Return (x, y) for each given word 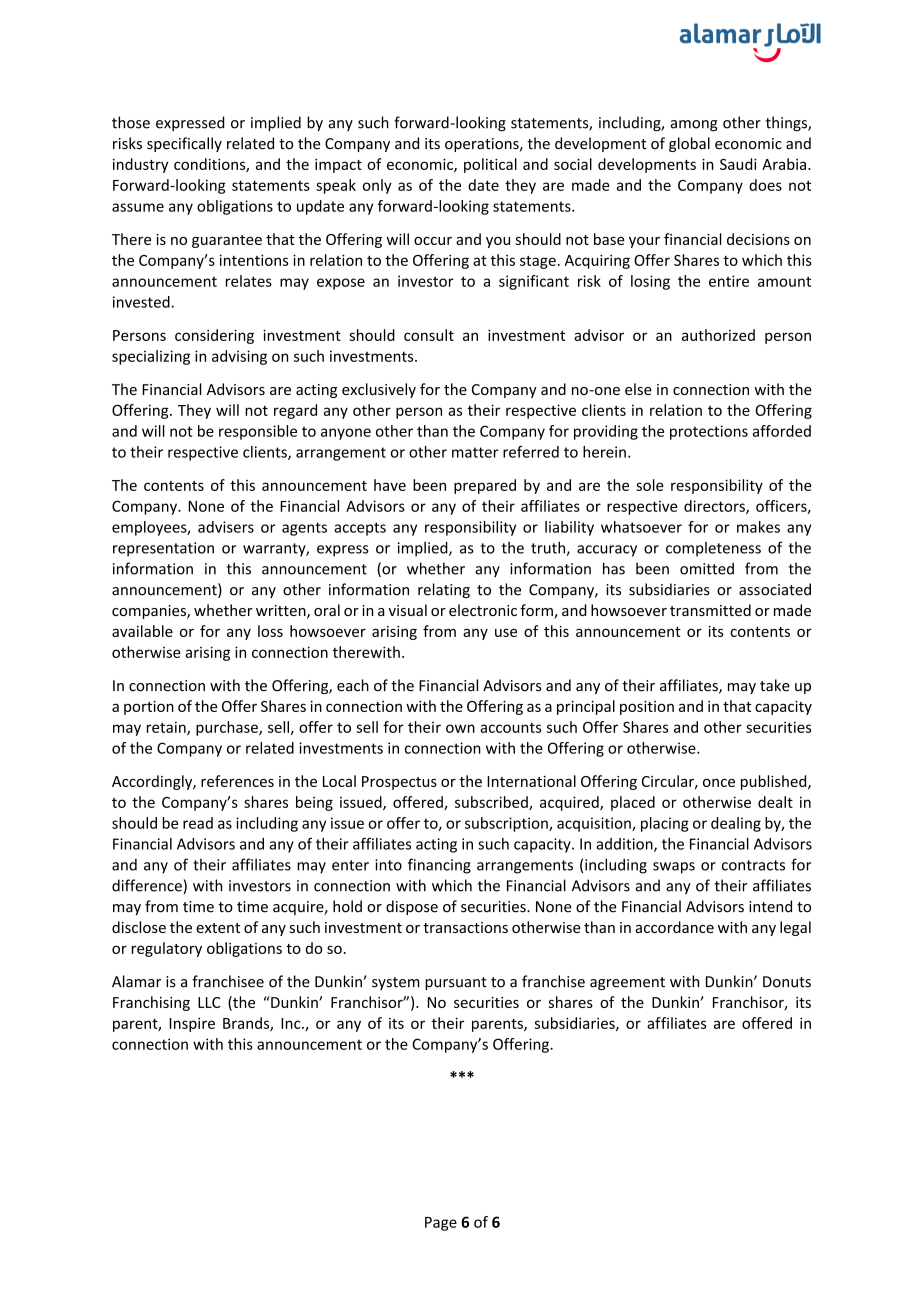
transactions (465, 927)
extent (218, 928)
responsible (258, 432)
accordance (674, 927)
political (490, 165)
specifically (184, 144)
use (506, 633)
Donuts (787, 982)
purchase (228, 728)
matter (475, 452)
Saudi (738, 164)
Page (441, 1224)
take (775, 685)
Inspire (192, 1024)
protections (709, 432)
